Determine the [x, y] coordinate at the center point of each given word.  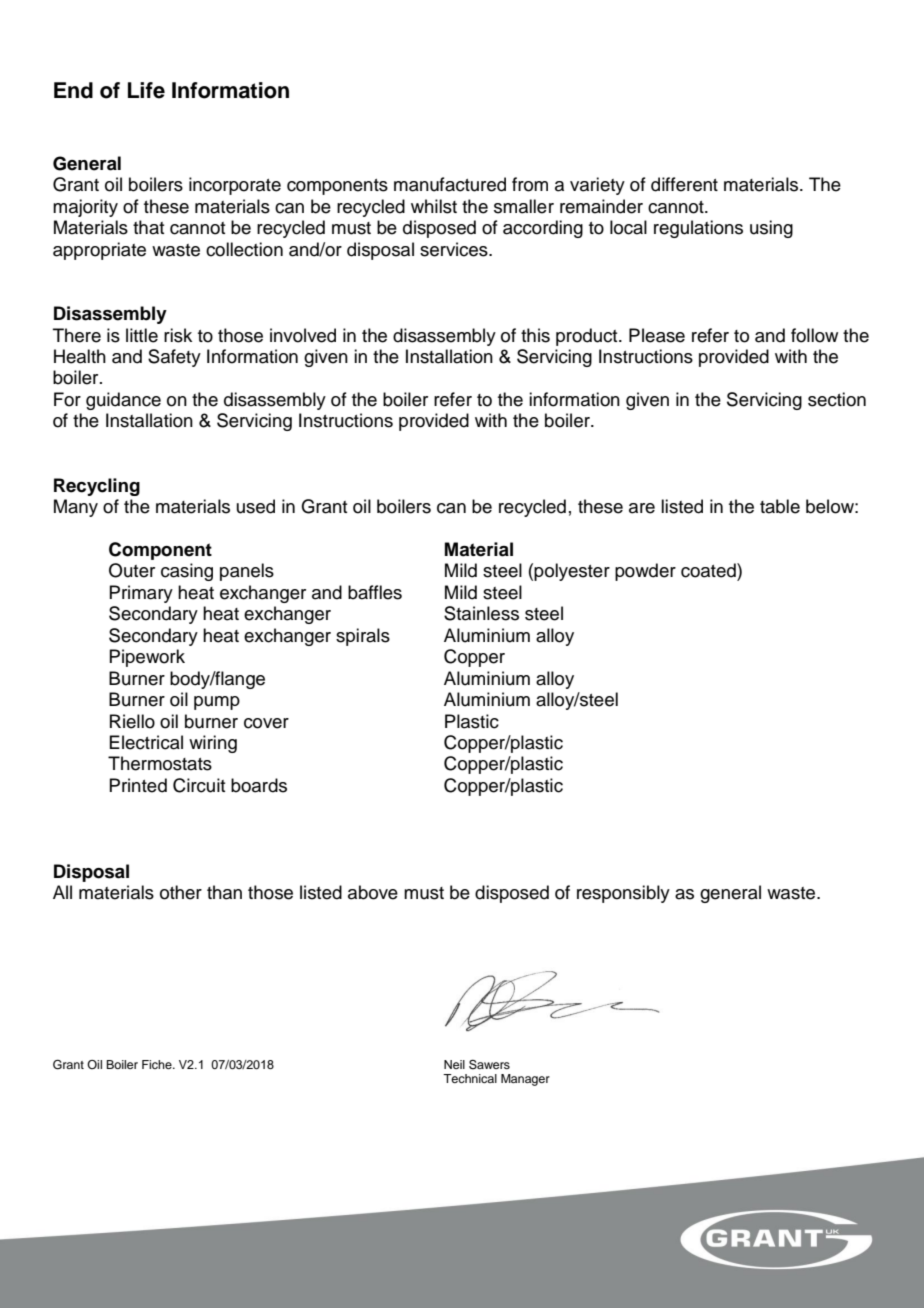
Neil [454, 1064]
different [684, 184]
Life [146, 90]
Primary [141, 594]
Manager [525, 1080]
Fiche [158, 1064]
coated [709, 570]
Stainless [481, 613]
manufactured [450, 184]
